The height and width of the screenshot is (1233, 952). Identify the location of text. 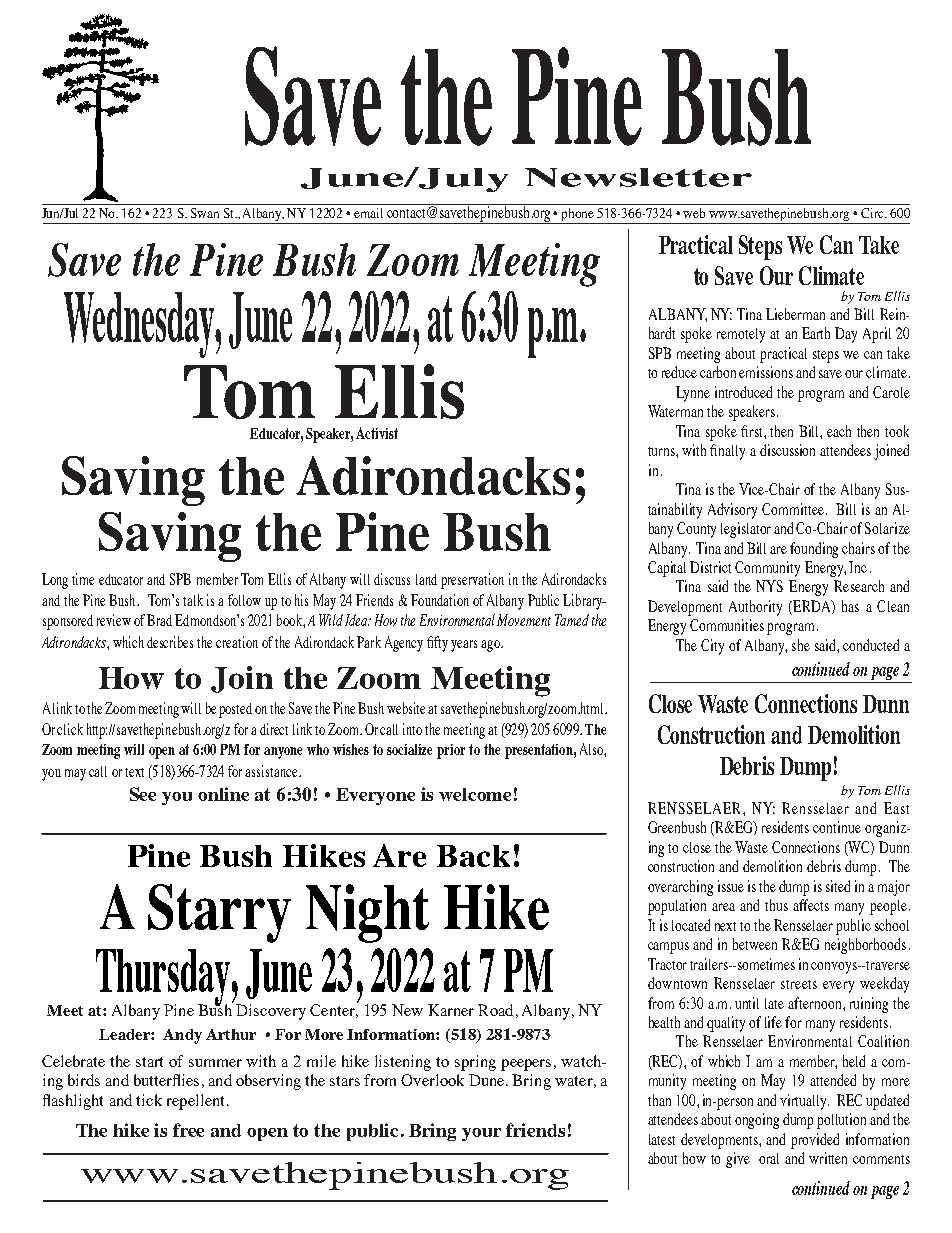
(134, 772).
